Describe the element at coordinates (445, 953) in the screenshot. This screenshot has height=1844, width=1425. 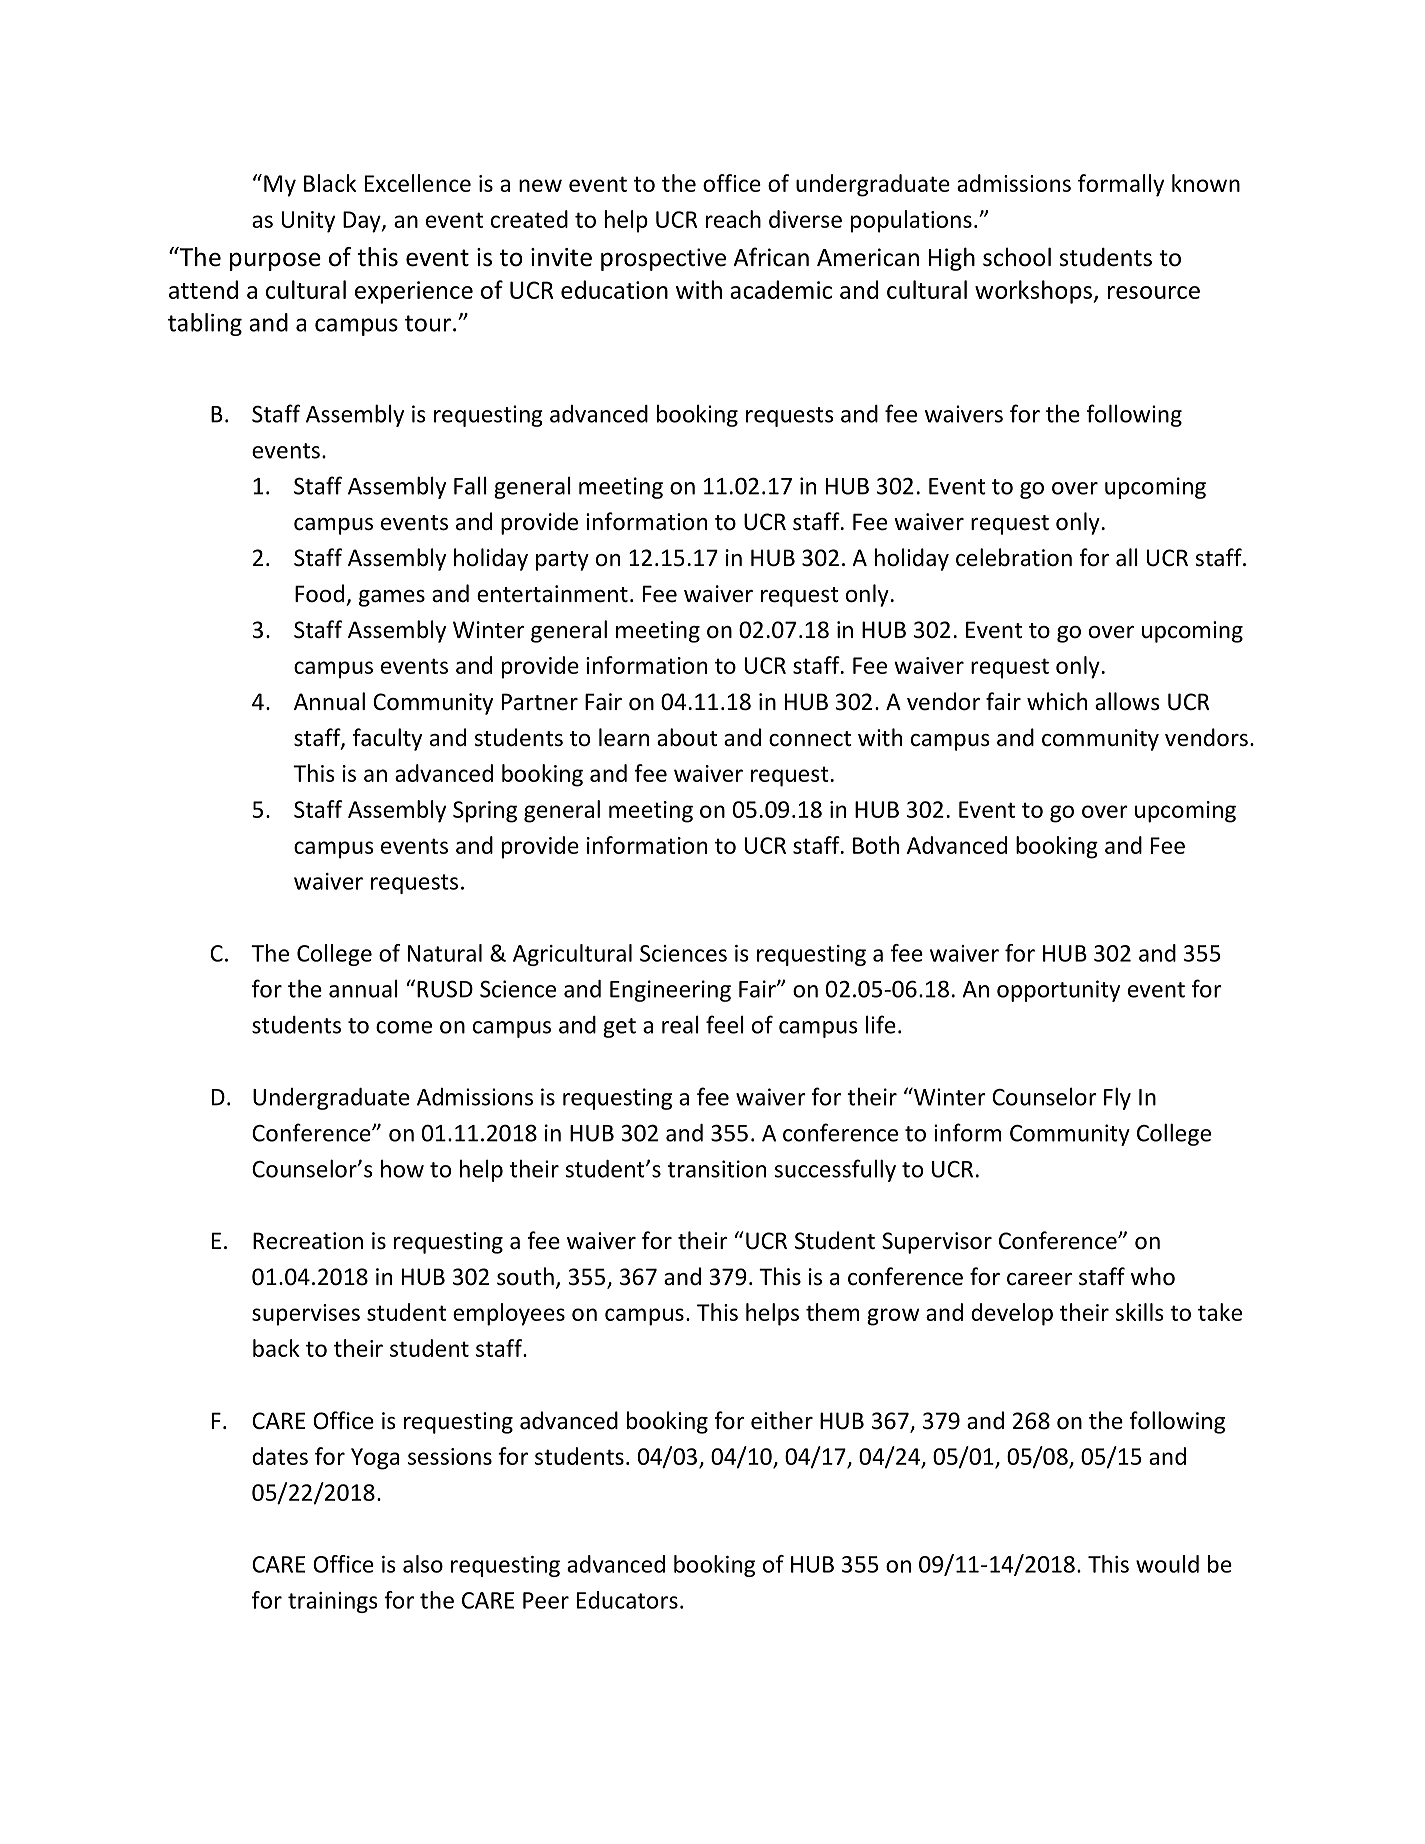
I see `Natural` at that location.
